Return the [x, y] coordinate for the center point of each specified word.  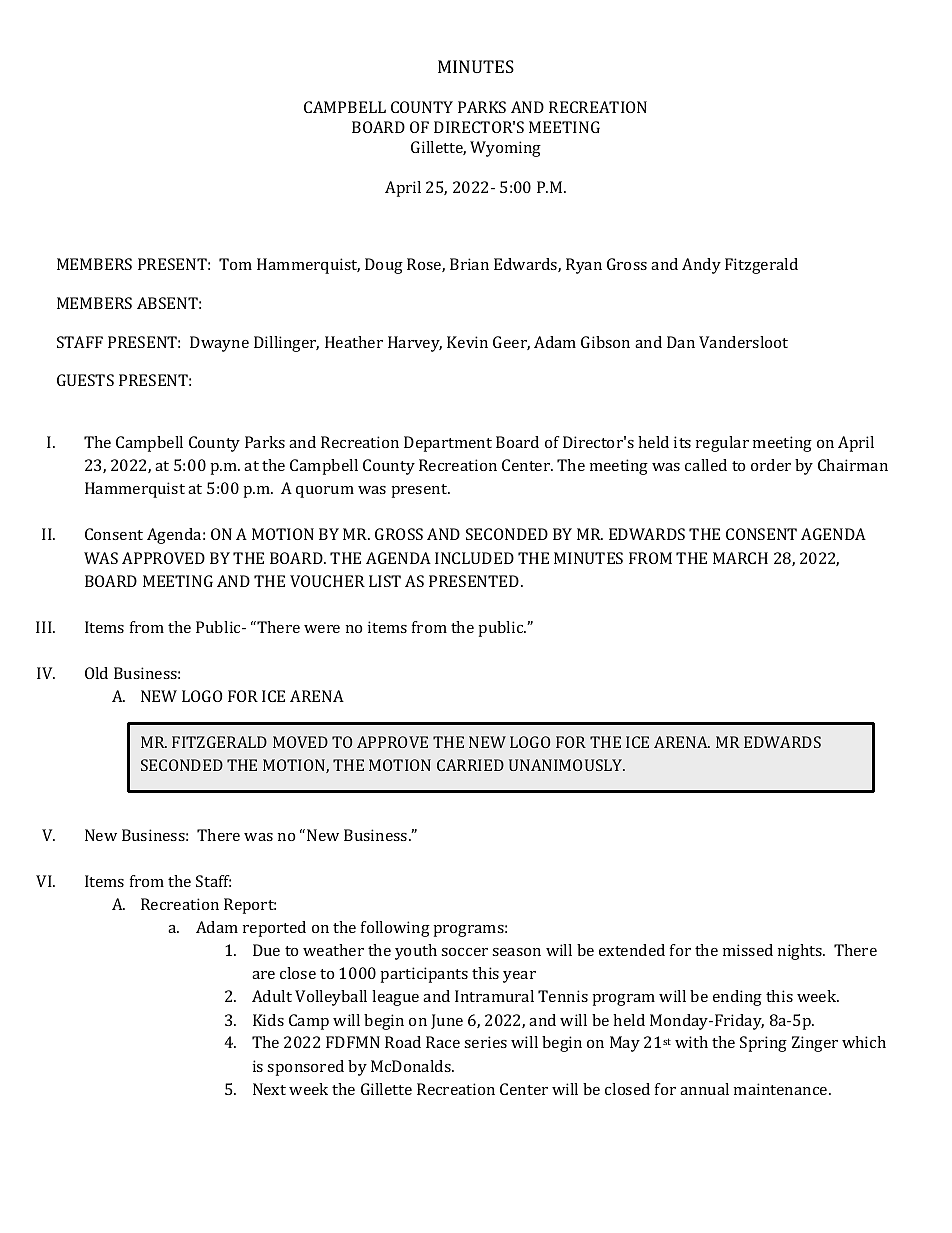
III [45, 627]
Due [266, 950]
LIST [385, 581]
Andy [701, 266]
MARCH [740, 558]
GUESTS [85, 380]
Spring [763, 1044]
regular [722, 444]
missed [748, 950]
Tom [235, 264]
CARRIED [470, 765]
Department [448, 444]
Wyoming [505, 149]
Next [269, 1089]
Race [443, 1042]
